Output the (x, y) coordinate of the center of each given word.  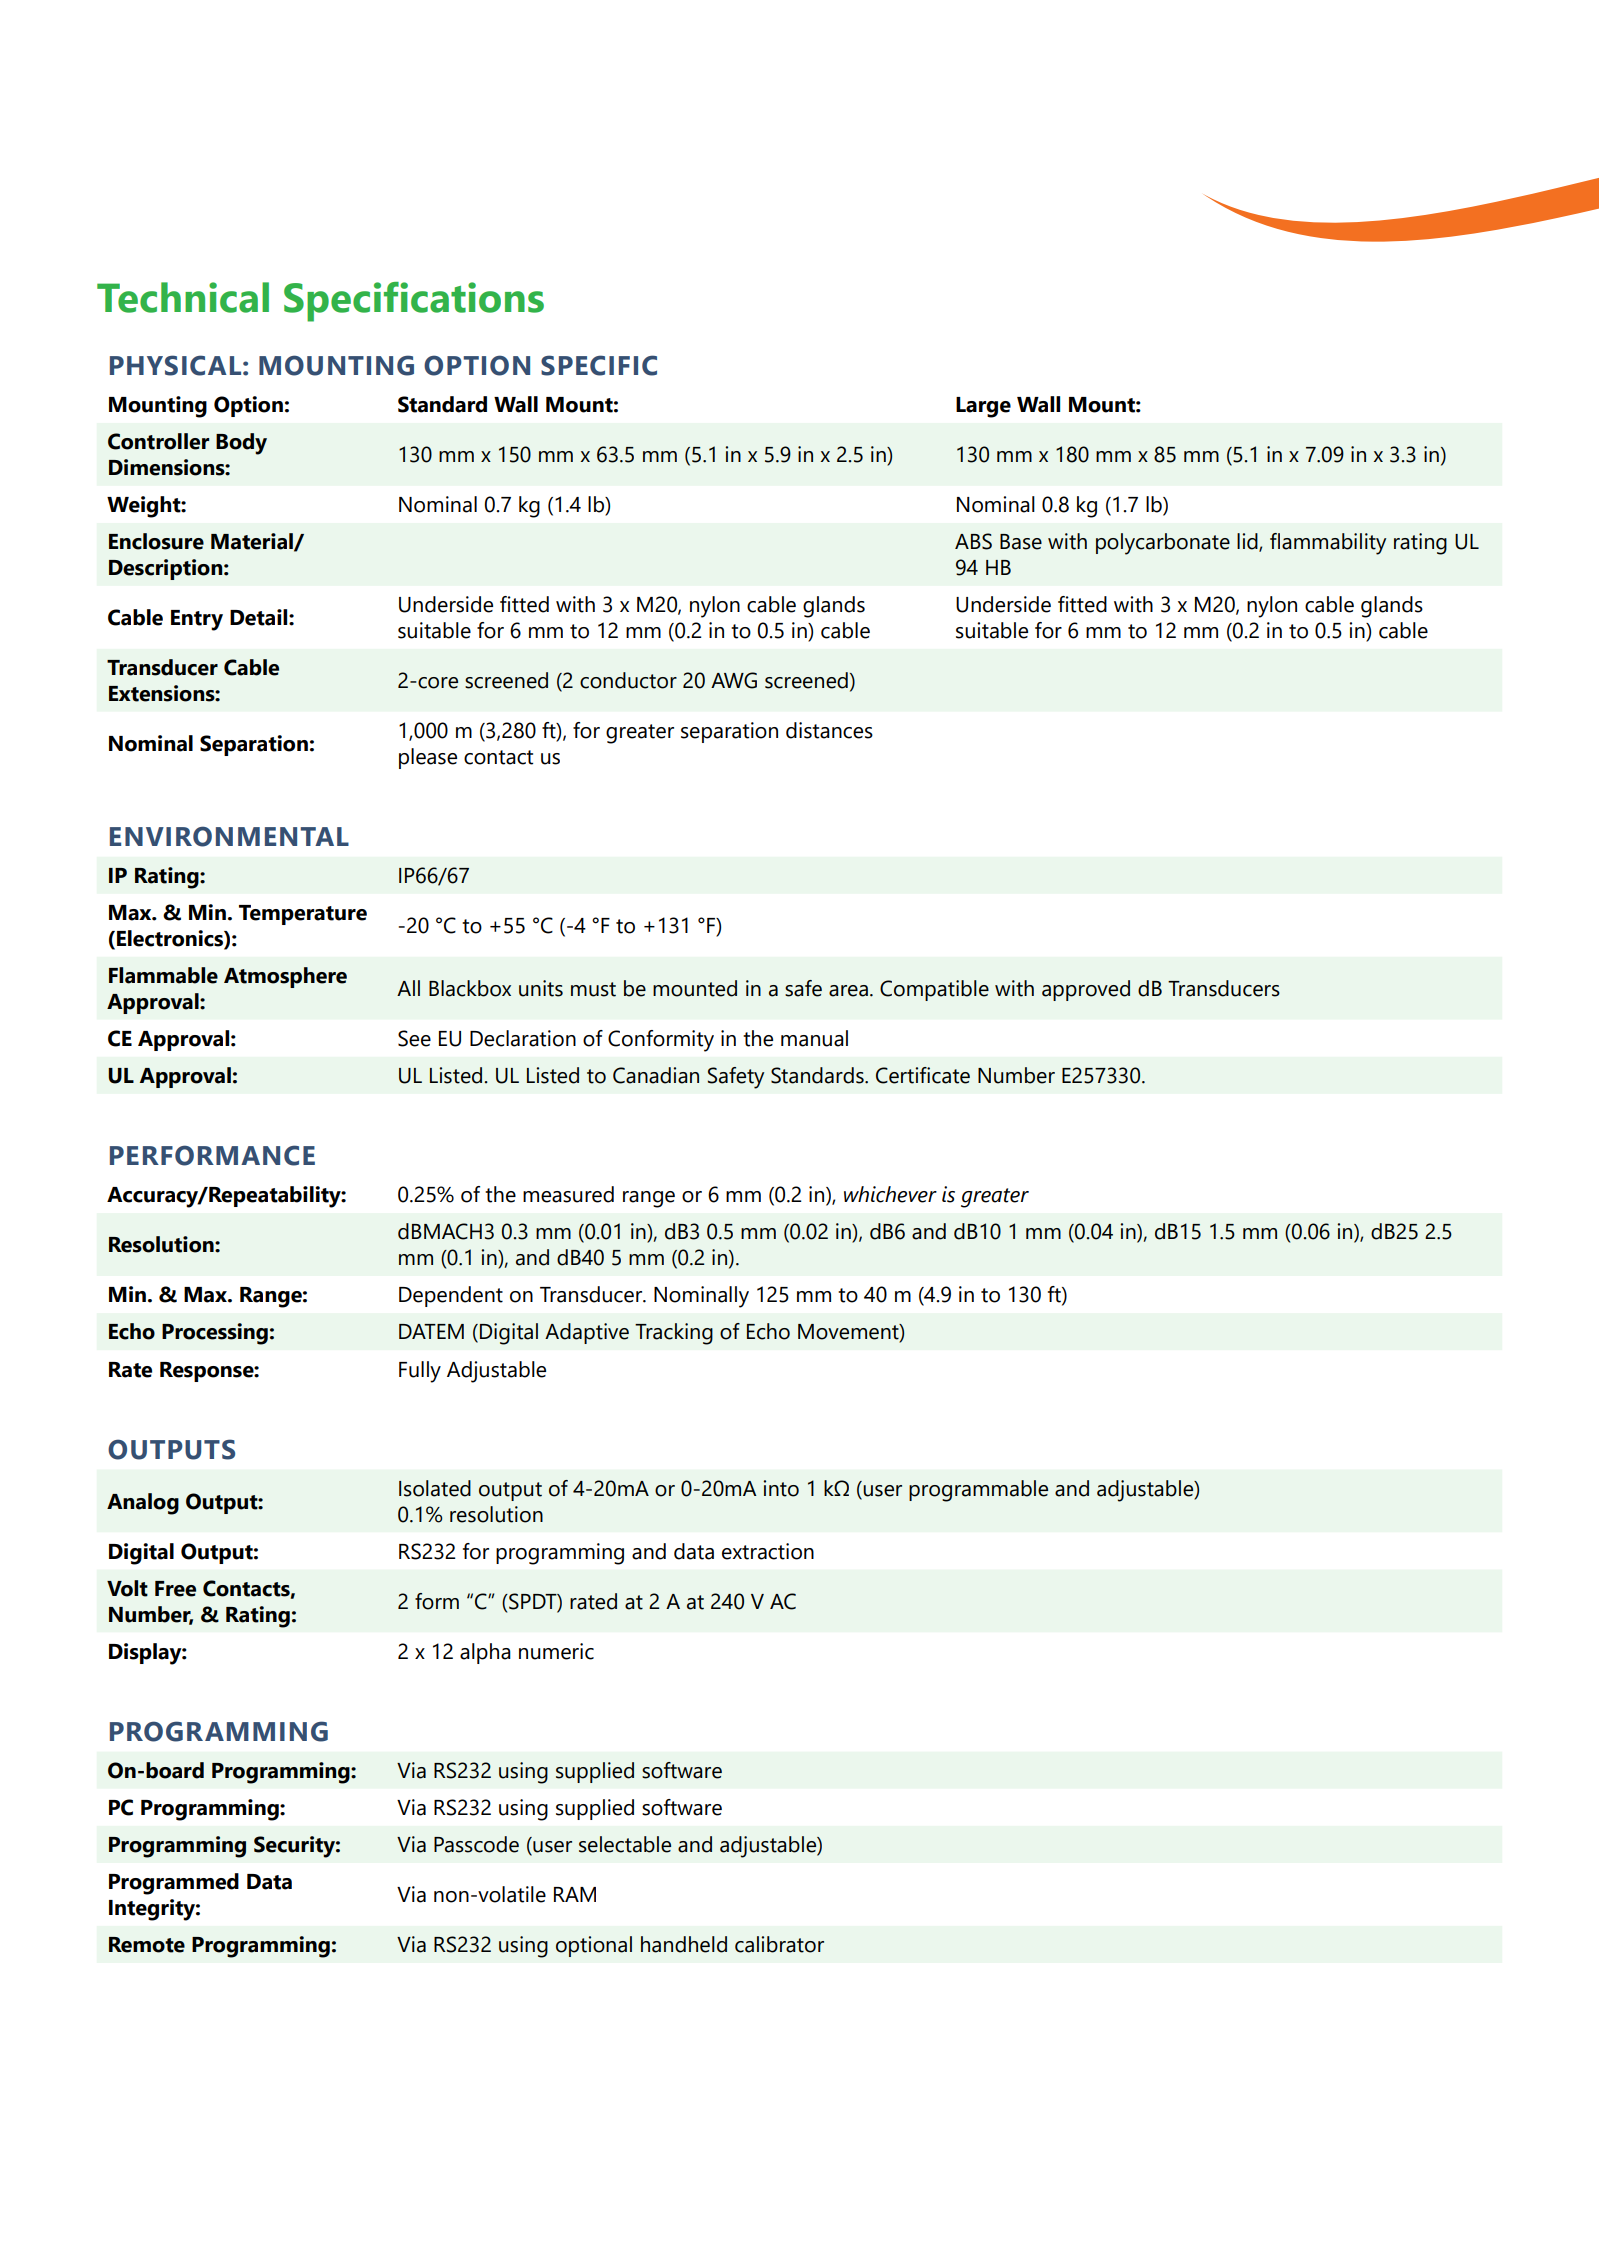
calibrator (779, 1944)
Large (983, 407)
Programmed (174, 1884)
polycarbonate (1163, 544)
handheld (684, 1944)
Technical (183, 297)
